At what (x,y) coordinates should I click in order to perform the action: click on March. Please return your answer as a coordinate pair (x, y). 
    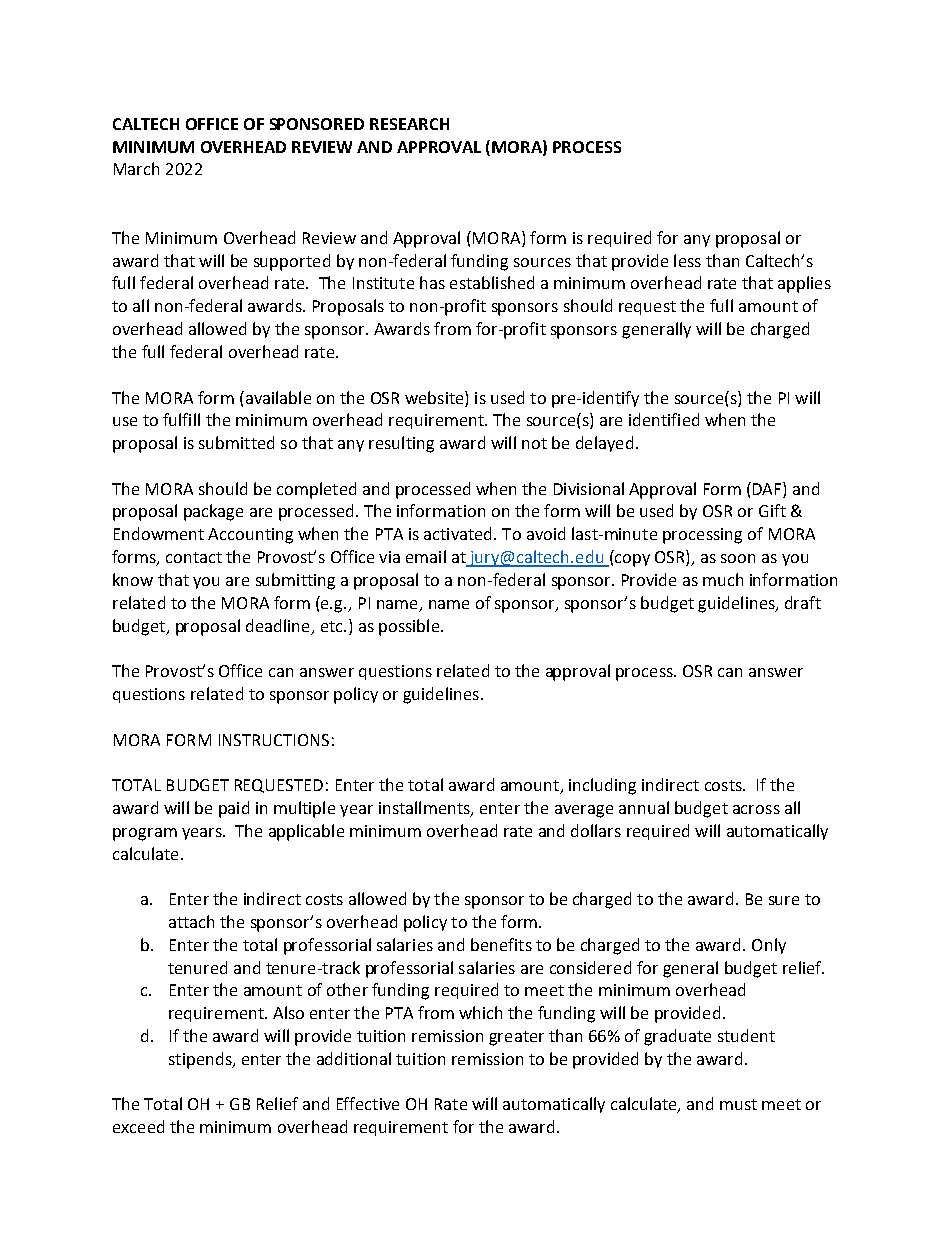
    Looking at the image, I should click on (136, 168).
